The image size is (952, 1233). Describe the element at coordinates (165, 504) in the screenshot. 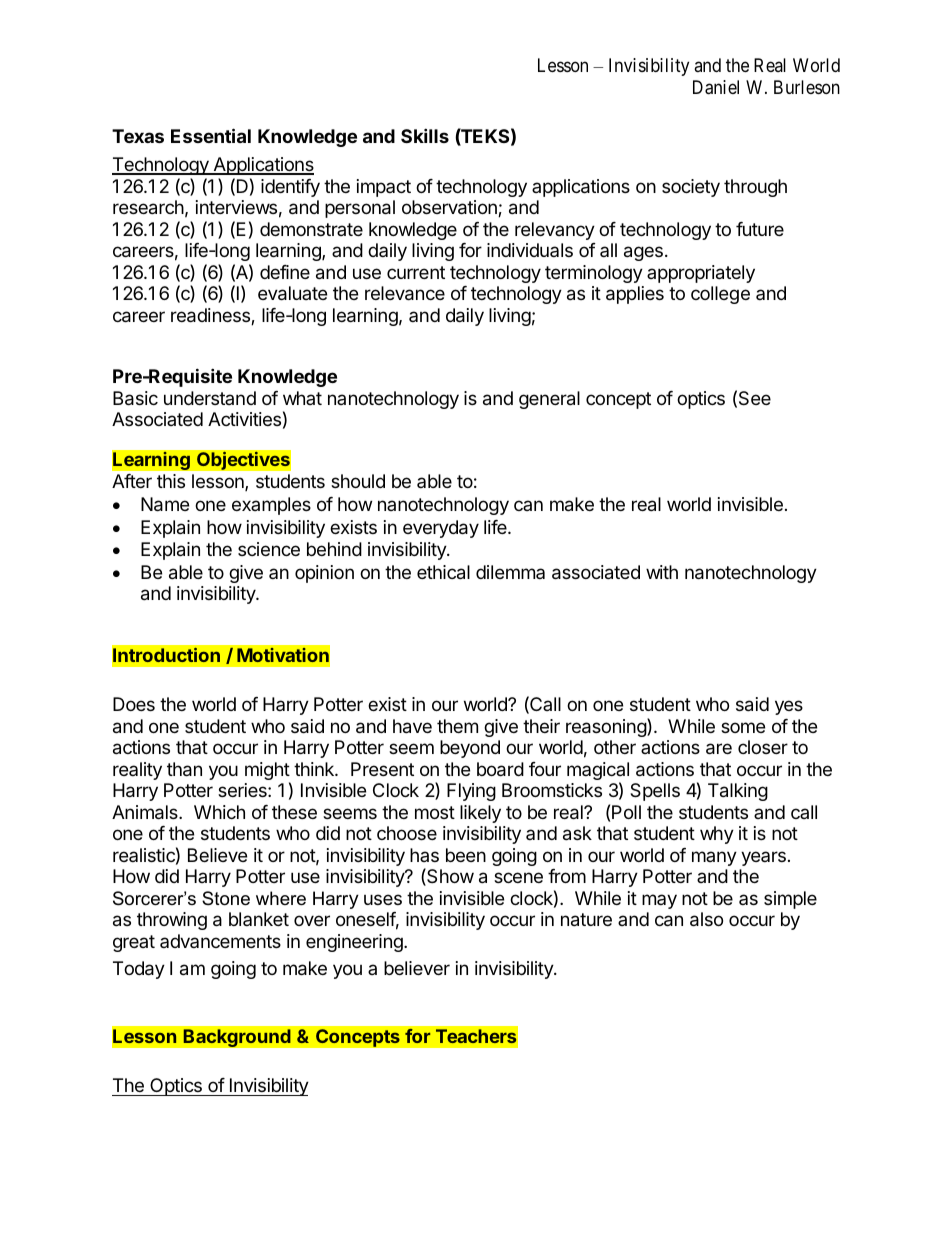

I see `Name` at that location.
